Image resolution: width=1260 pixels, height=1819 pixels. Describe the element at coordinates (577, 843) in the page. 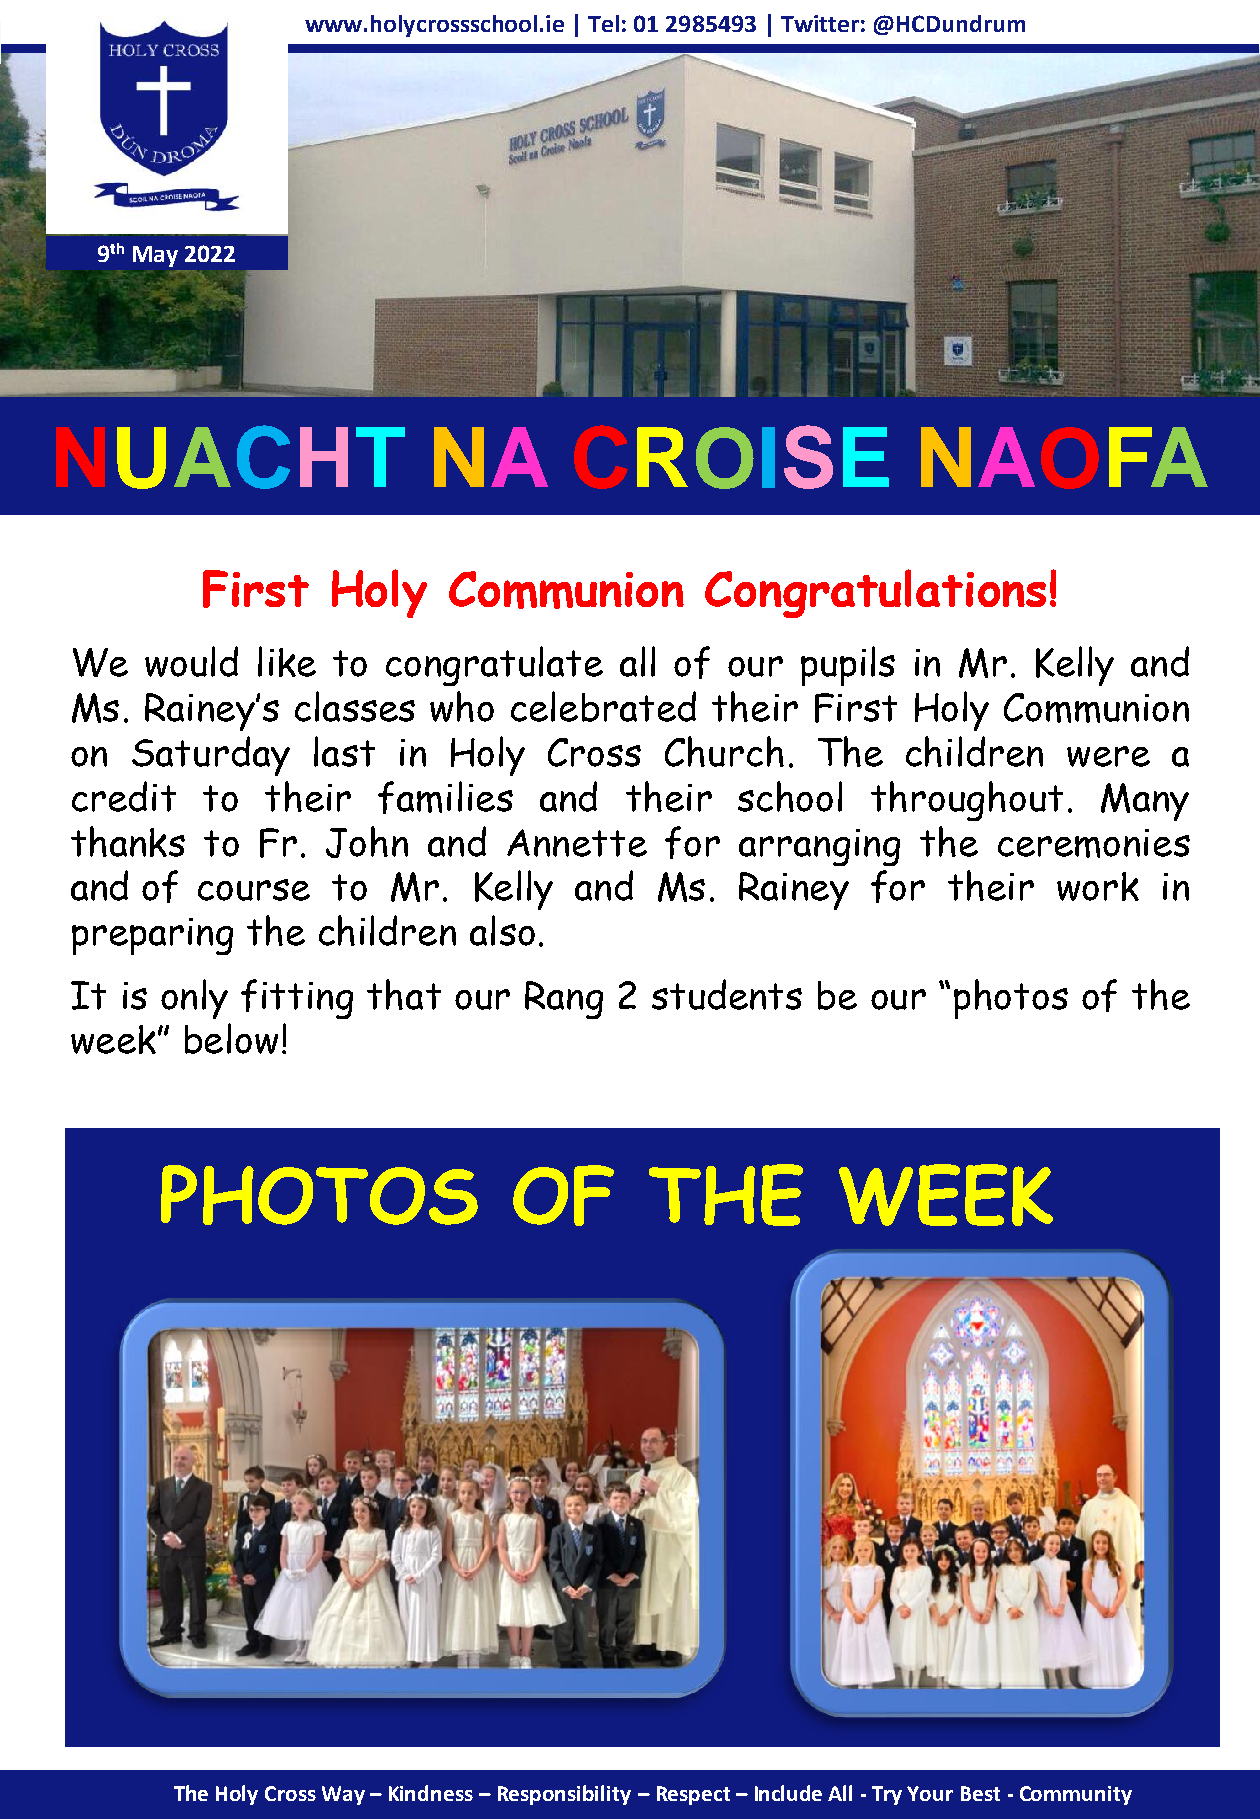

I see `Annette` at that location.
